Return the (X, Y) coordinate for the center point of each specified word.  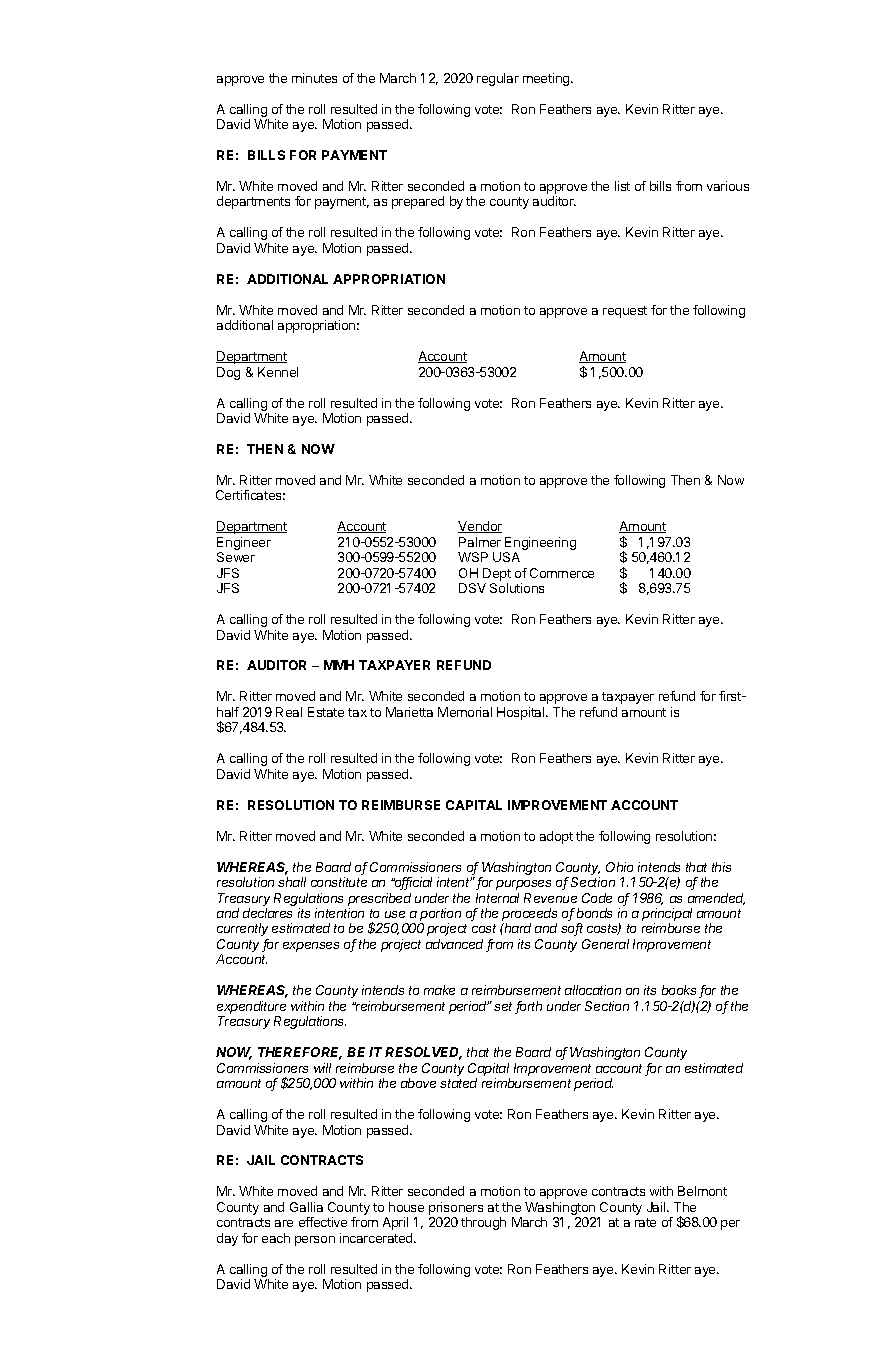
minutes (314, 78)
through (483, 1223)
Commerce (562, 573)
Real (289, 712)
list (622, 186)
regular (498, 79)
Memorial (465, 712)
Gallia (306, 1207)
